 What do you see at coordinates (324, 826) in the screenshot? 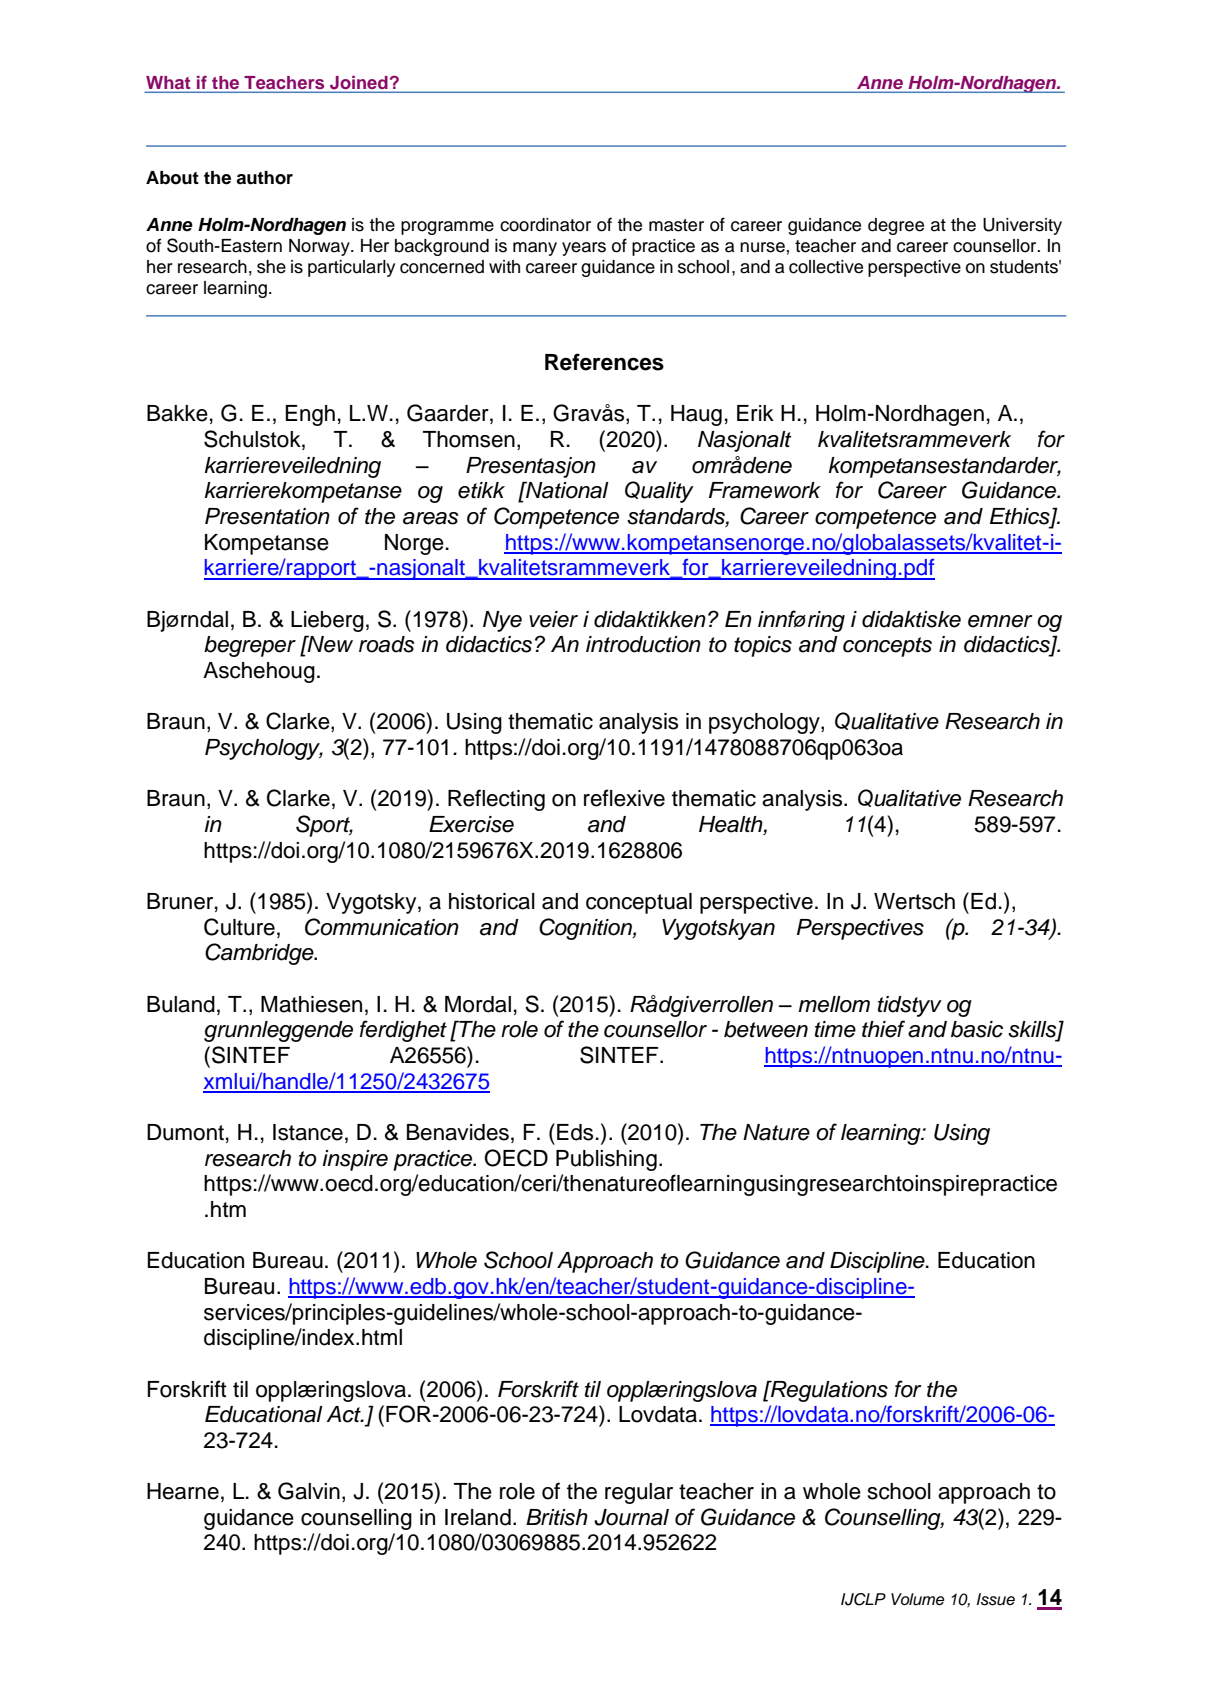
I see `Sport` at bounding box center [324, 826].
